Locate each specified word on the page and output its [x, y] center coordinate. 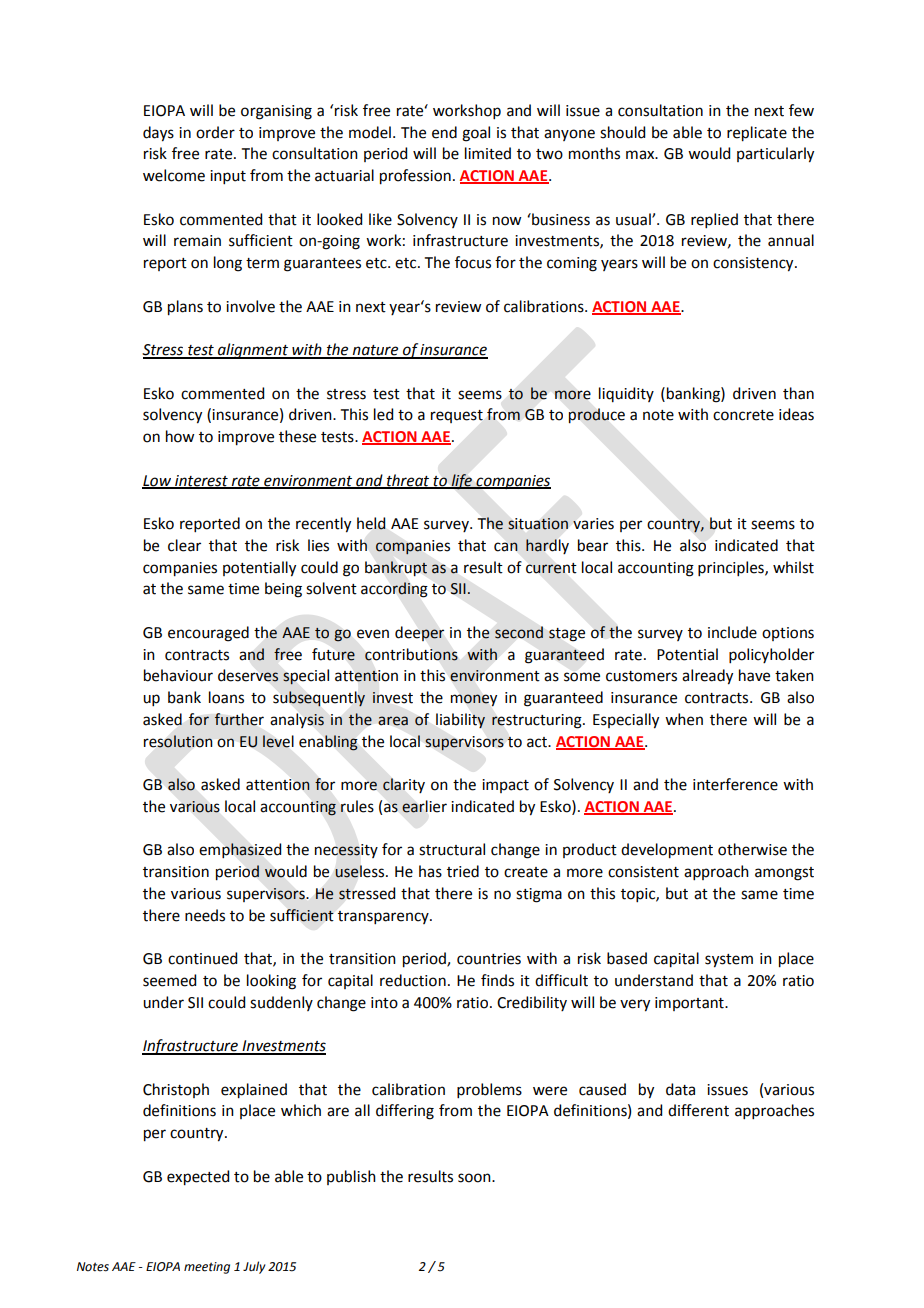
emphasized [240, 850]
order [215, 132]
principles [732, 568]
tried [463, 871]
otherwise [752, 849]
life [461, 481]
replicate [757, 134]
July [254, 1267]
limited [488, 153]
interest [201, 481]
